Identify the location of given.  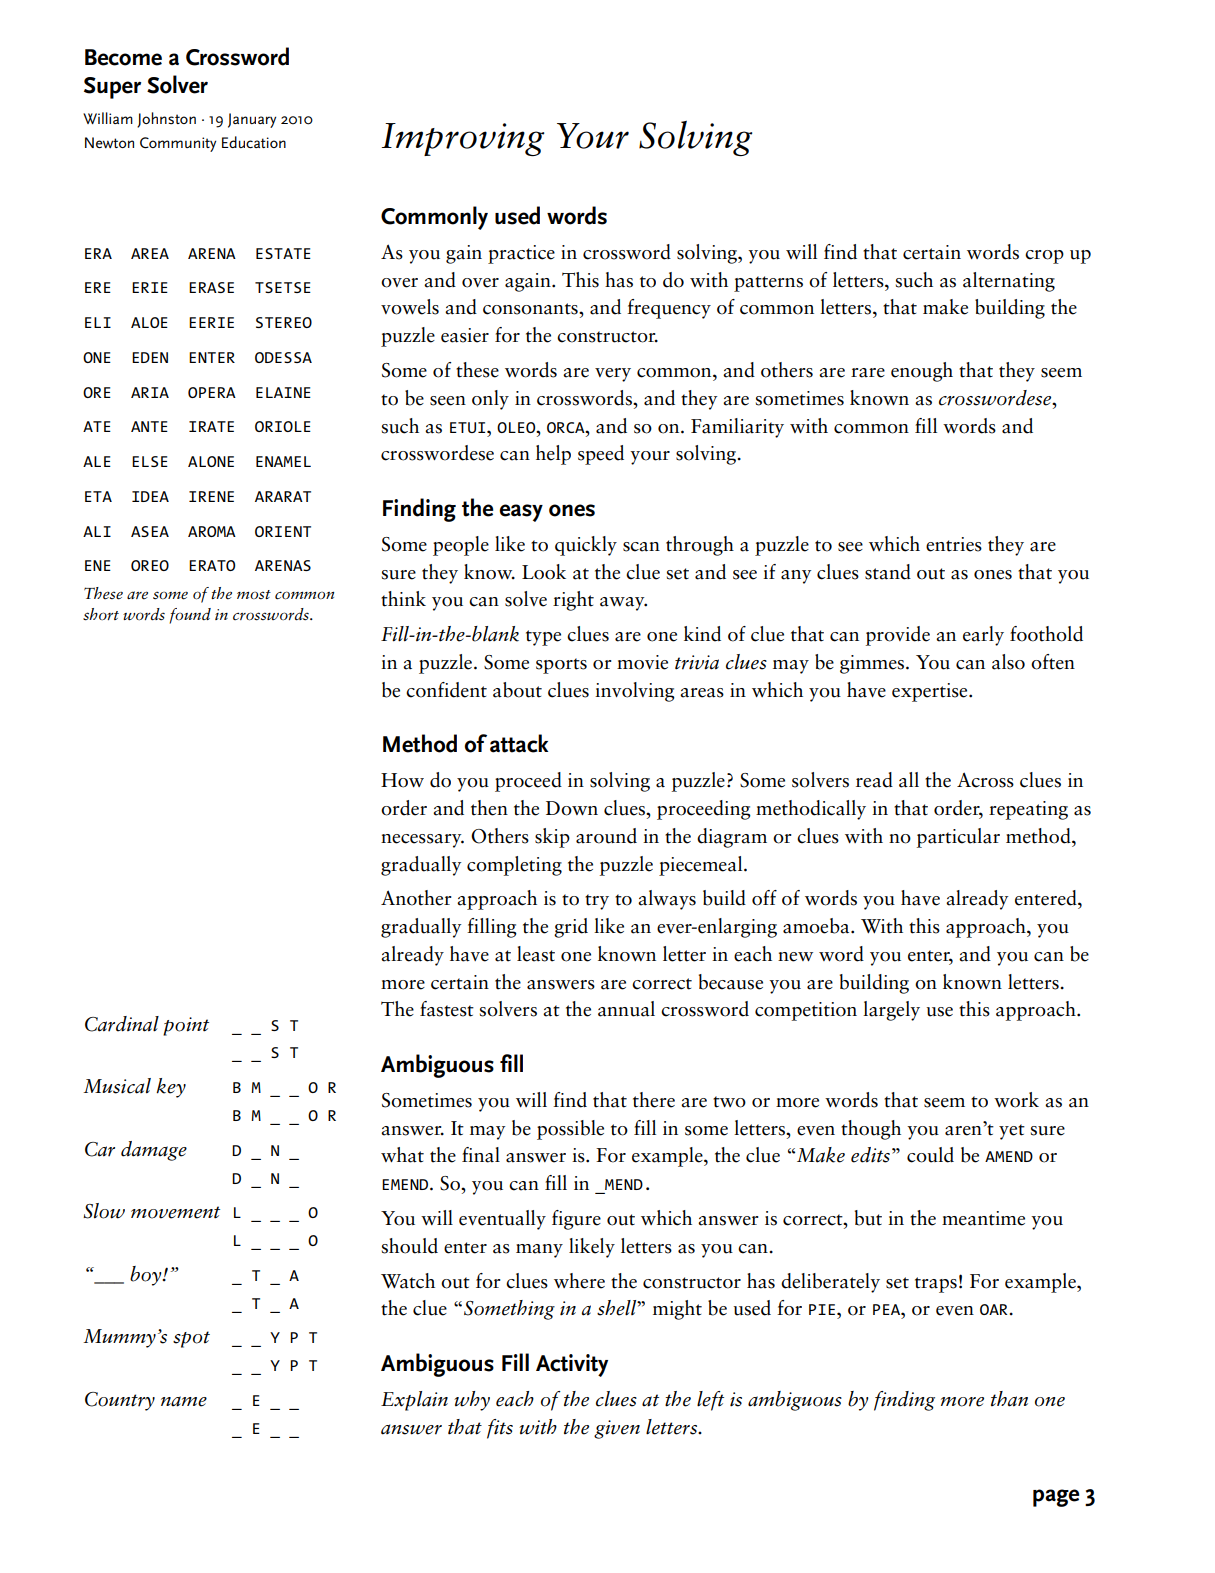
(617, 1429).
